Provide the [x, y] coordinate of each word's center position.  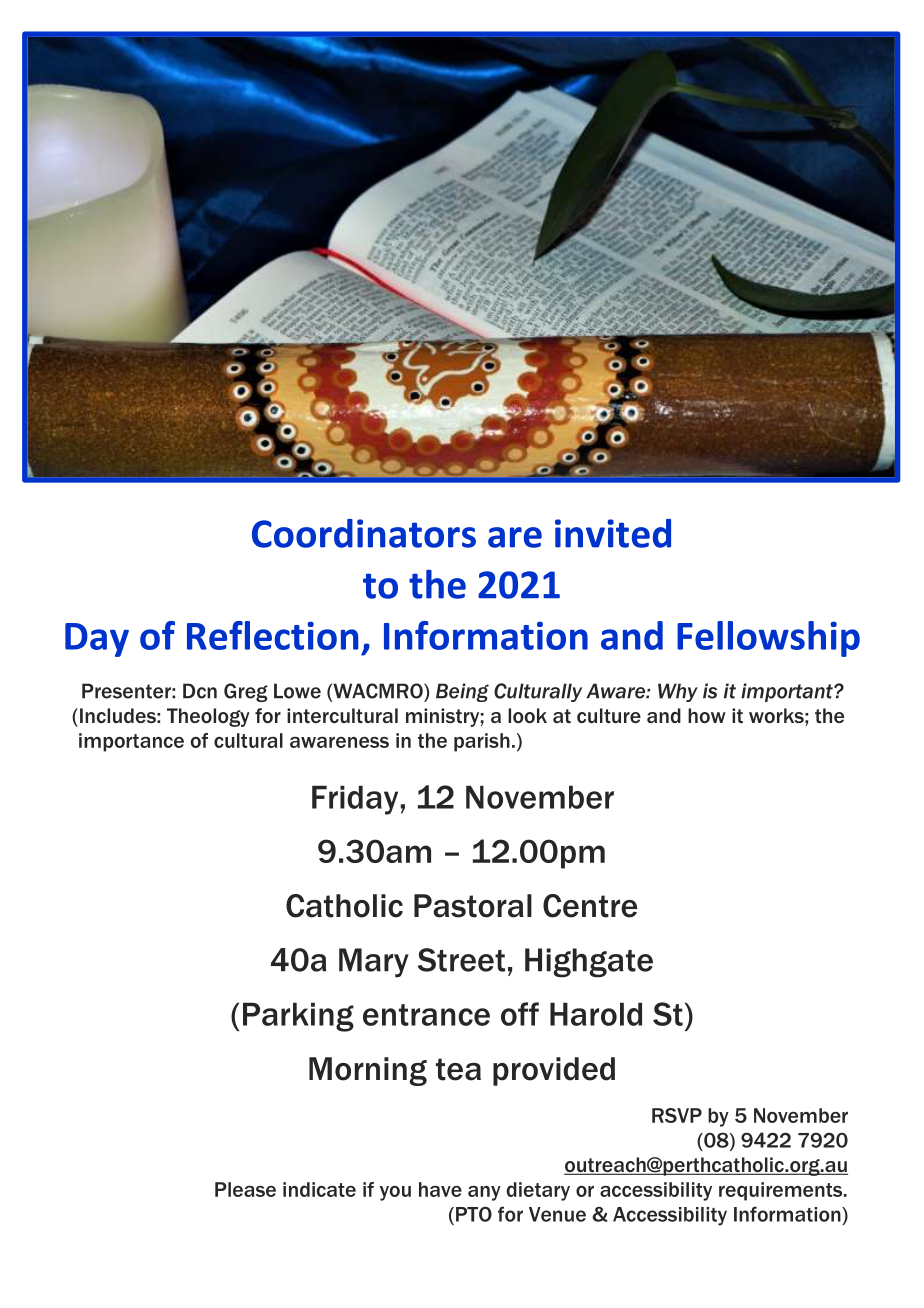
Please [245, 1189]
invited [613, 533]
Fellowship [768, 639]
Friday [355, 800]
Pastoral [473, 906]
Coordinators [364, 533]
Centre [590, 906]
